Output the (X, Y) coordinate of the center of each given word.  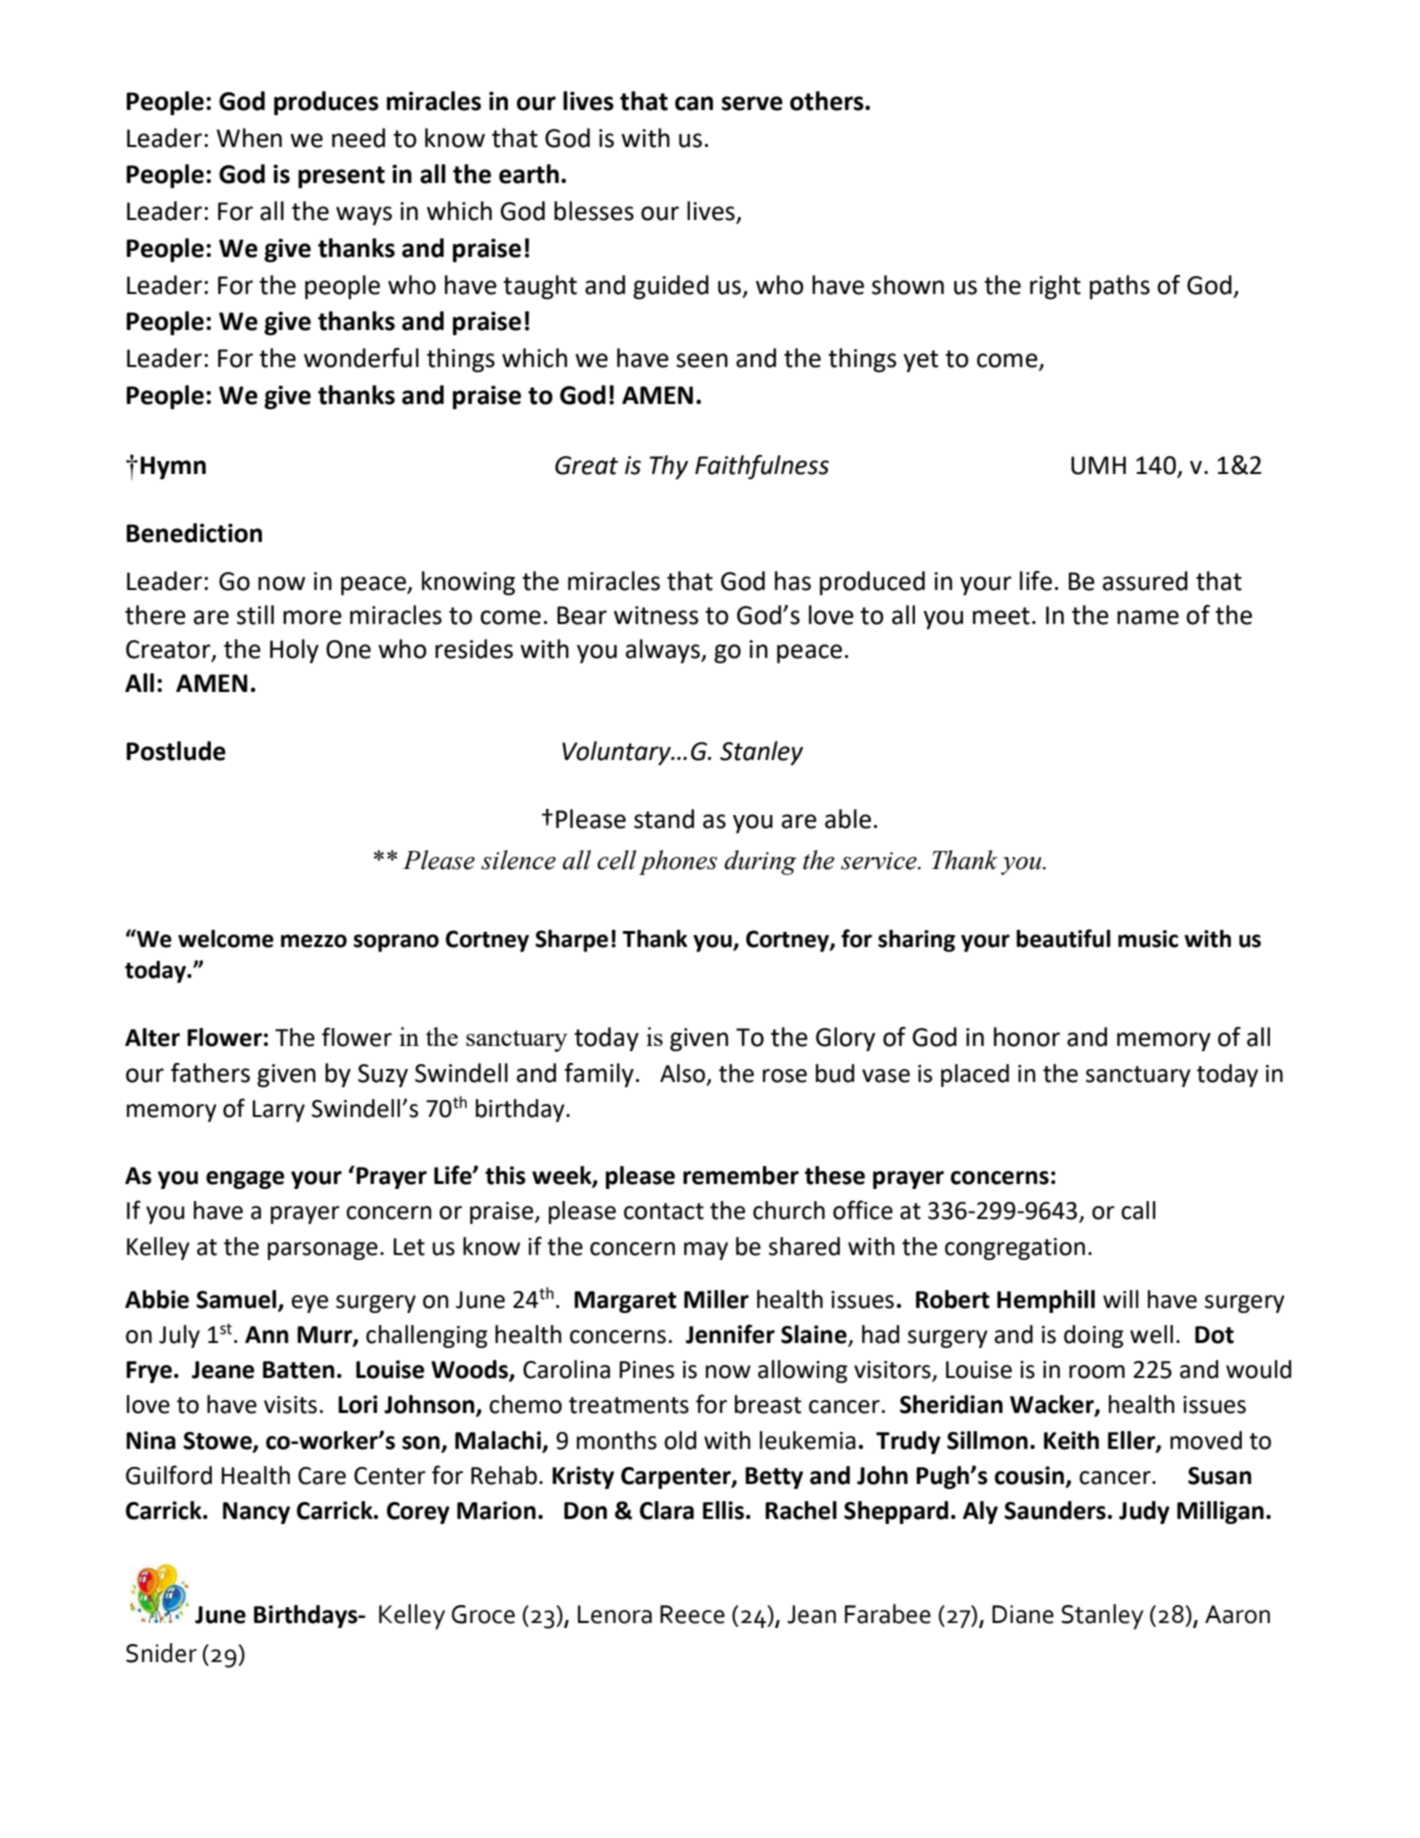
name (1148, 617)
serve (752, 103)
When (249, 138)
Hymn (173, 468)
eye (309, 1304)
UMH (1098, 465)
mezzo (314, 941)
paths (1120, 287)
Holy (294, 651)
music (1148, 939)
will (1121, 1299)
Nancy (256, 1513)
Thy (669, 467)
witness (656, 615)
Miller (716, 1299)
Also (684, 1074)
